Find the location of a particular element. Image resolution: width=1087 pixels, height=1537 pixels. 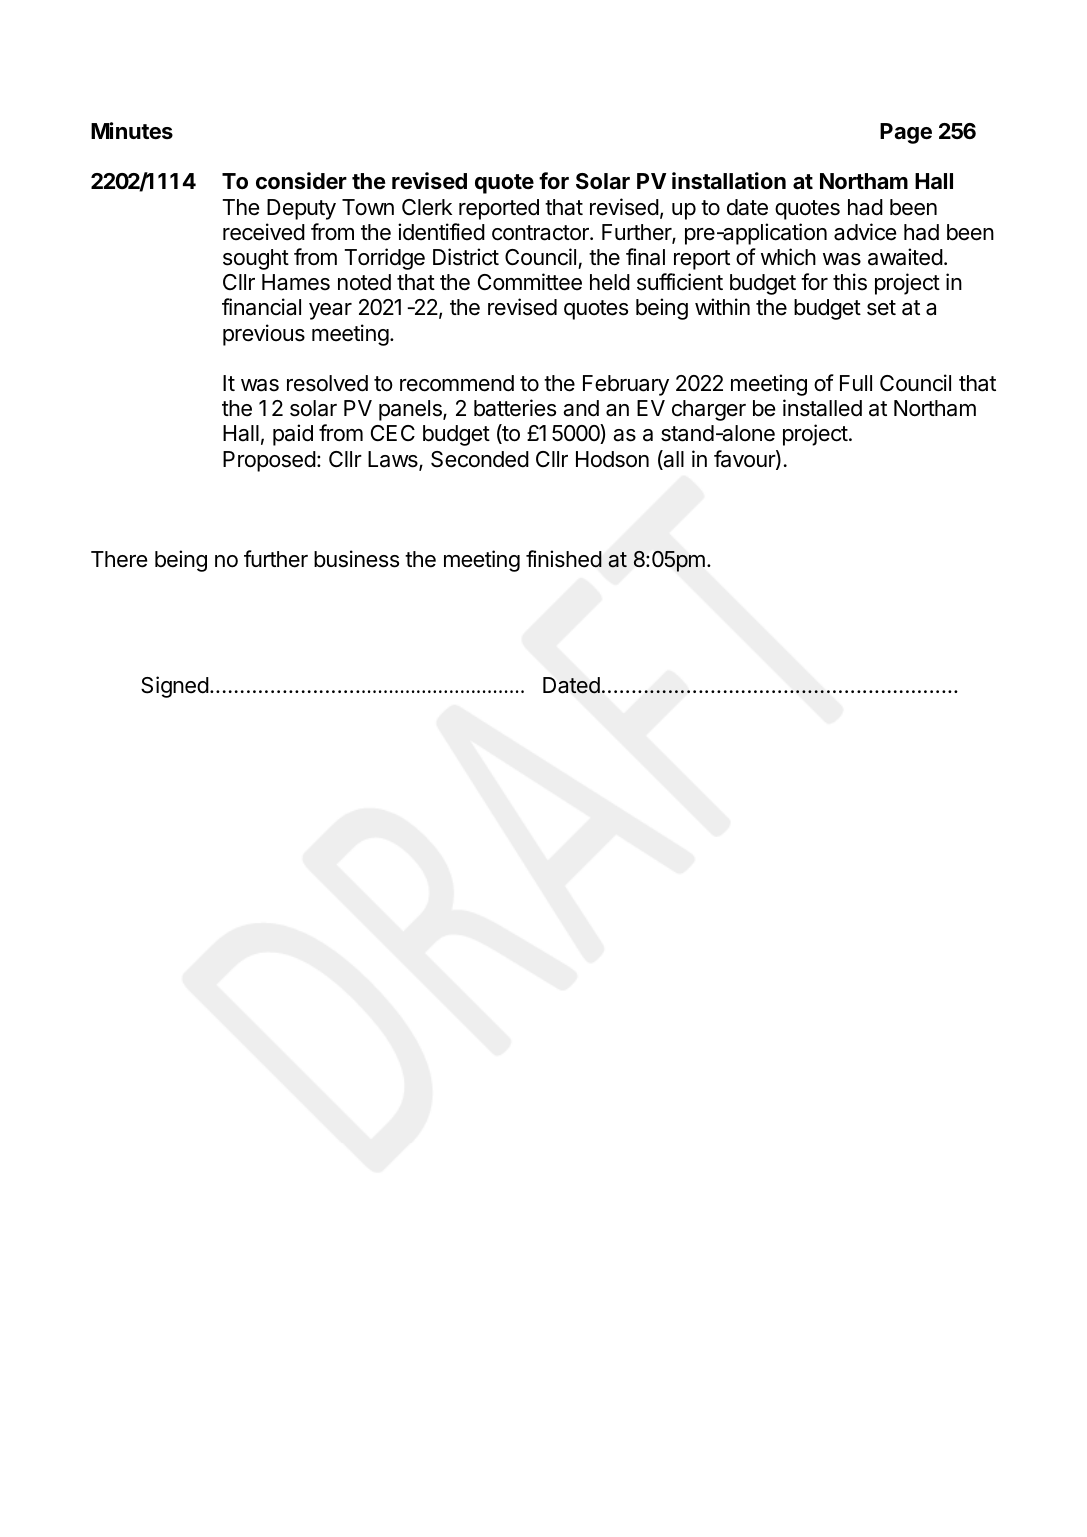

Page is located at coordinates (906, 133).
